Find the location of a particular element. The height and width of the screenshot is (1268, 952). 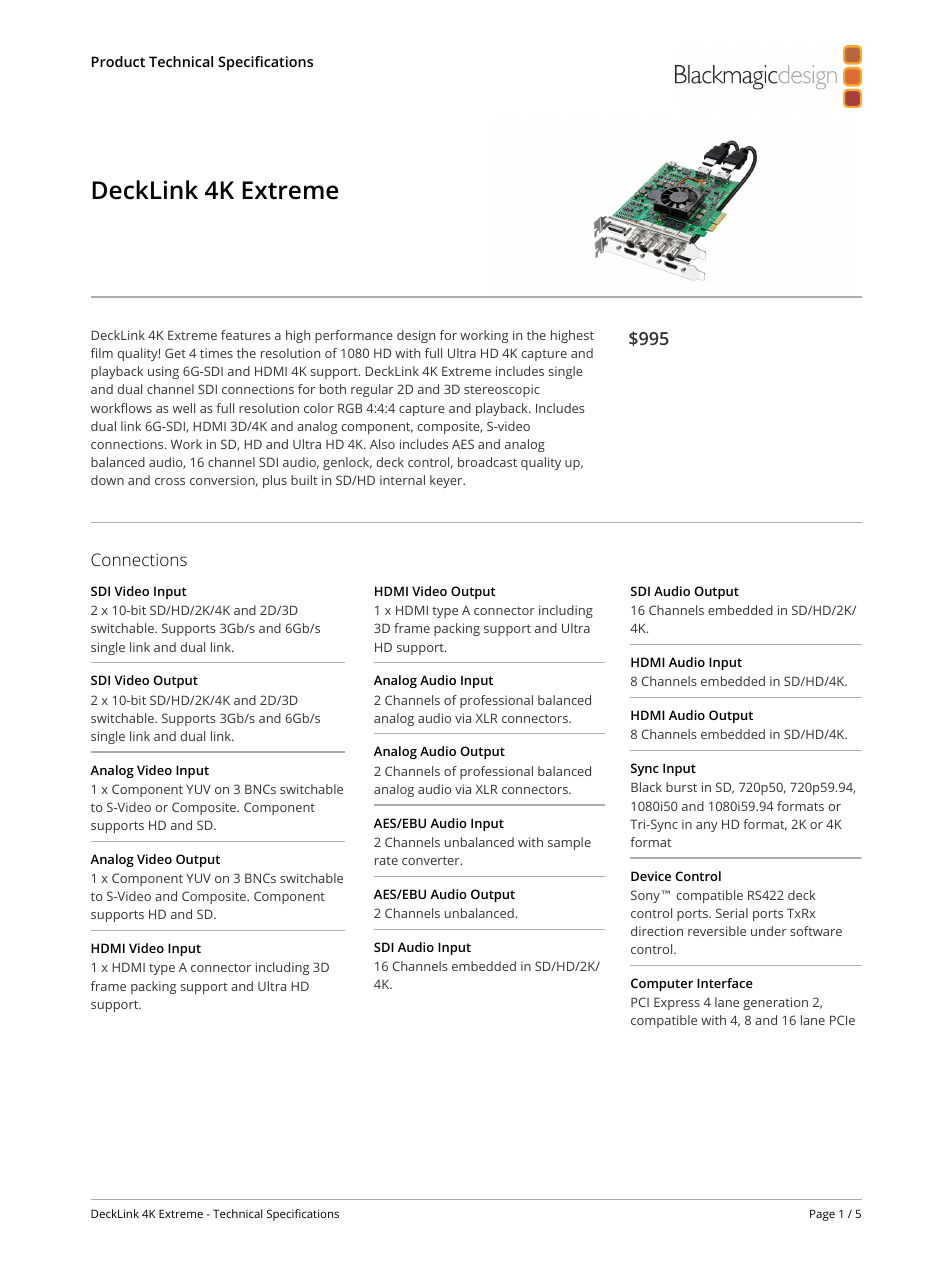

cross is located at coordinates (170, 481).
